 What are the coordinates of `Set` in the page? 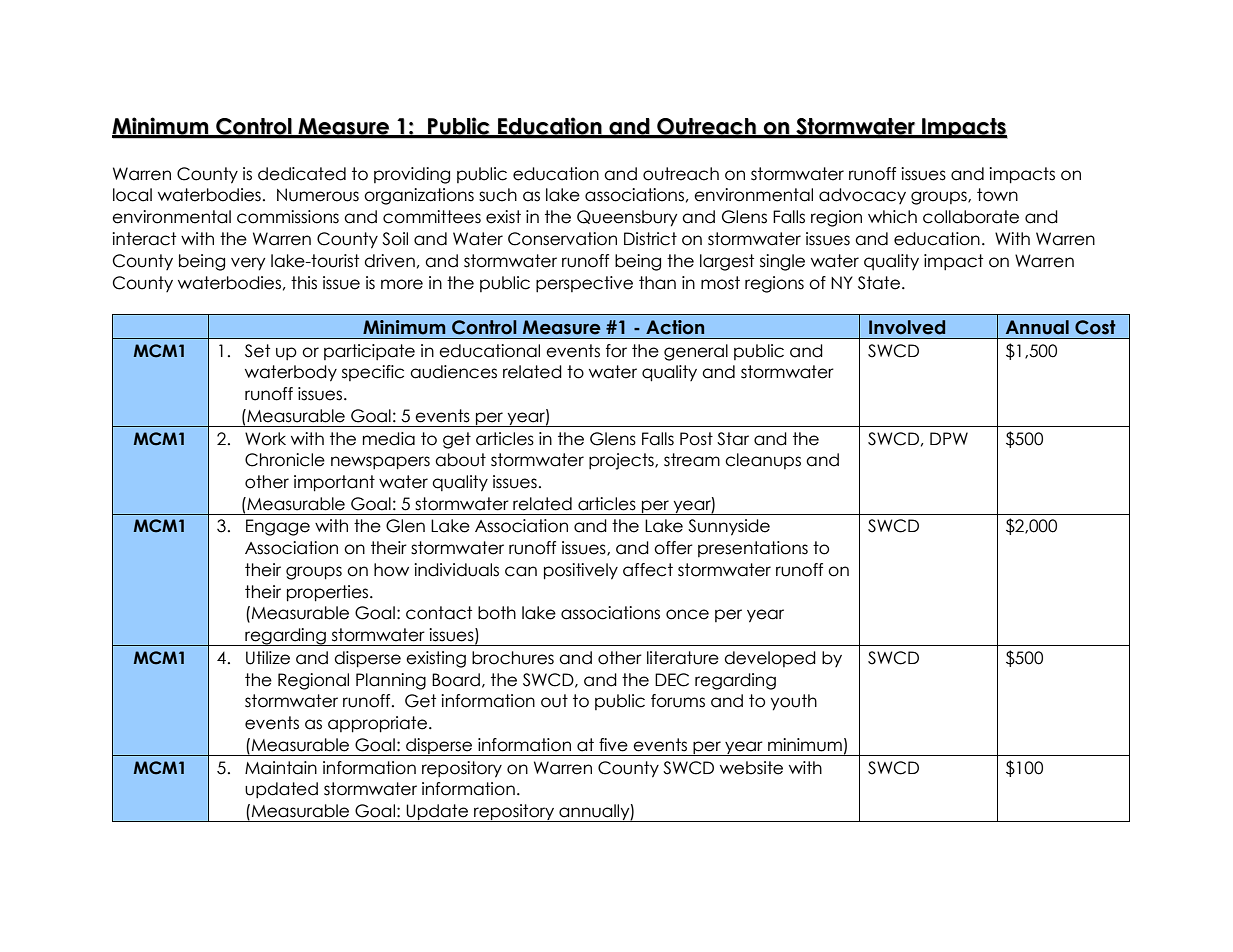 It's located at (257, 351).
